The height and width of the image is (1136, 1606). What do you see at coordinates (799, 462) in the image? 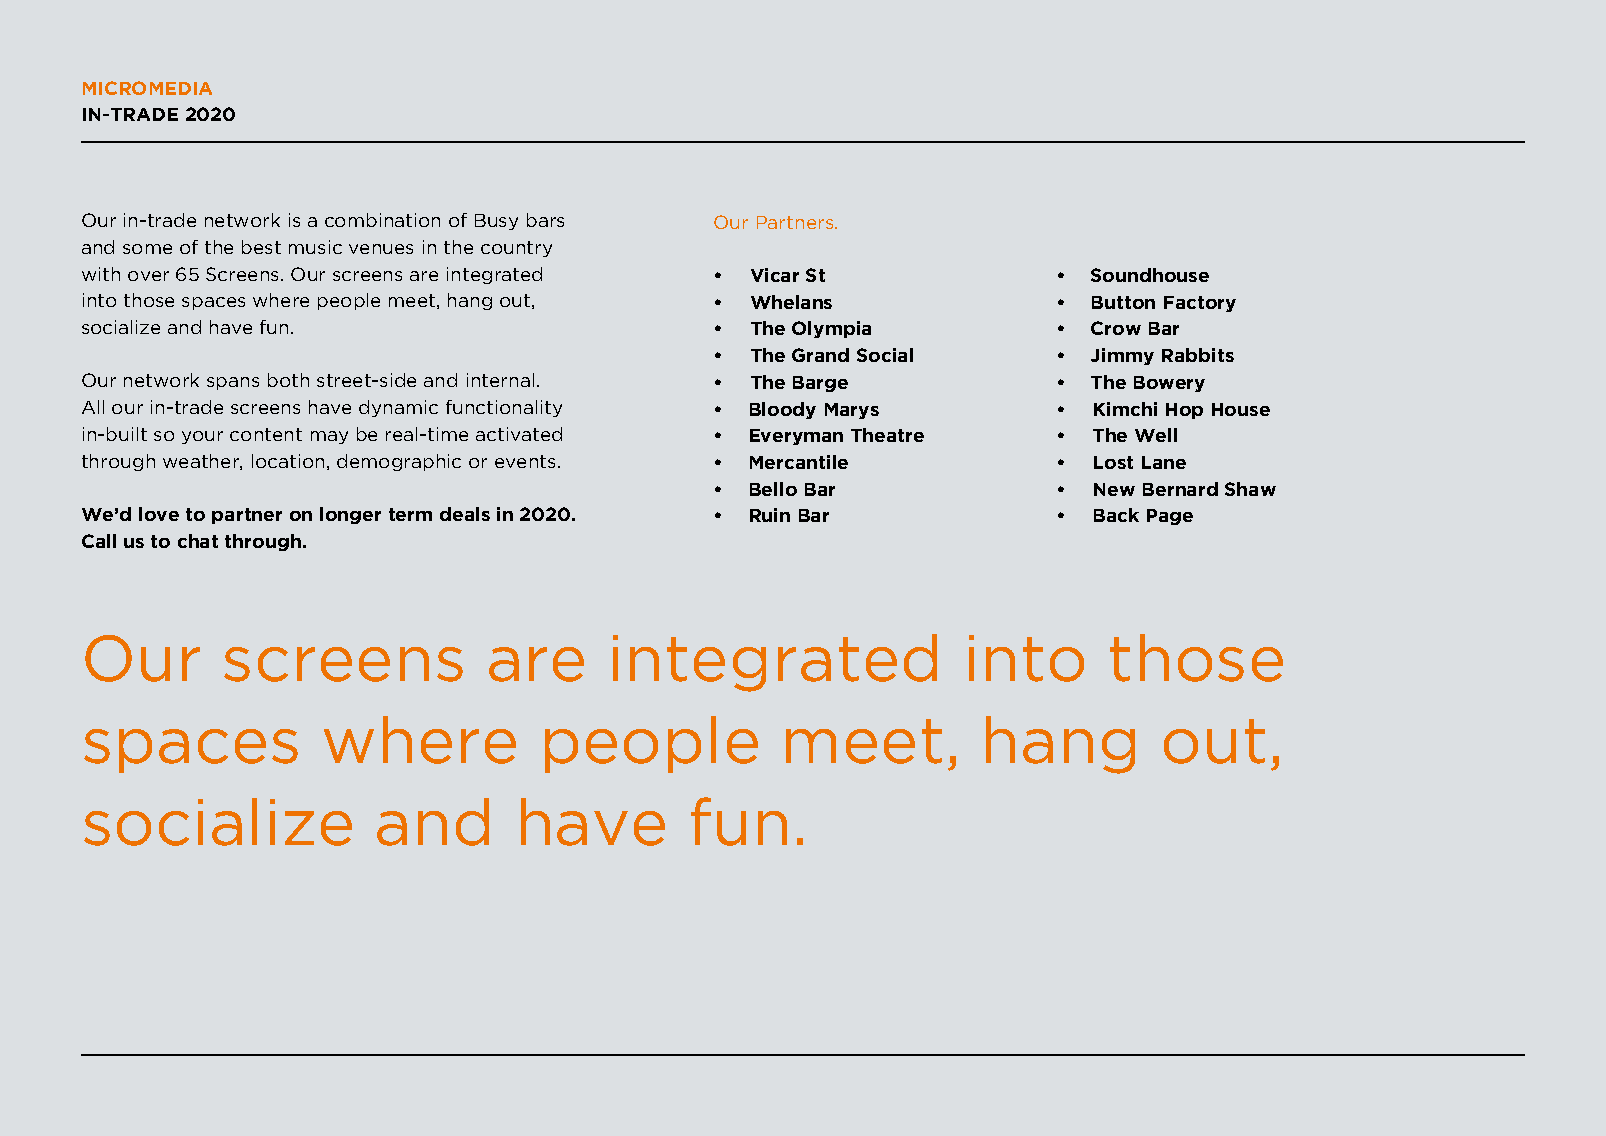
I see `Mercantile` at bounding box center [799, 462].
